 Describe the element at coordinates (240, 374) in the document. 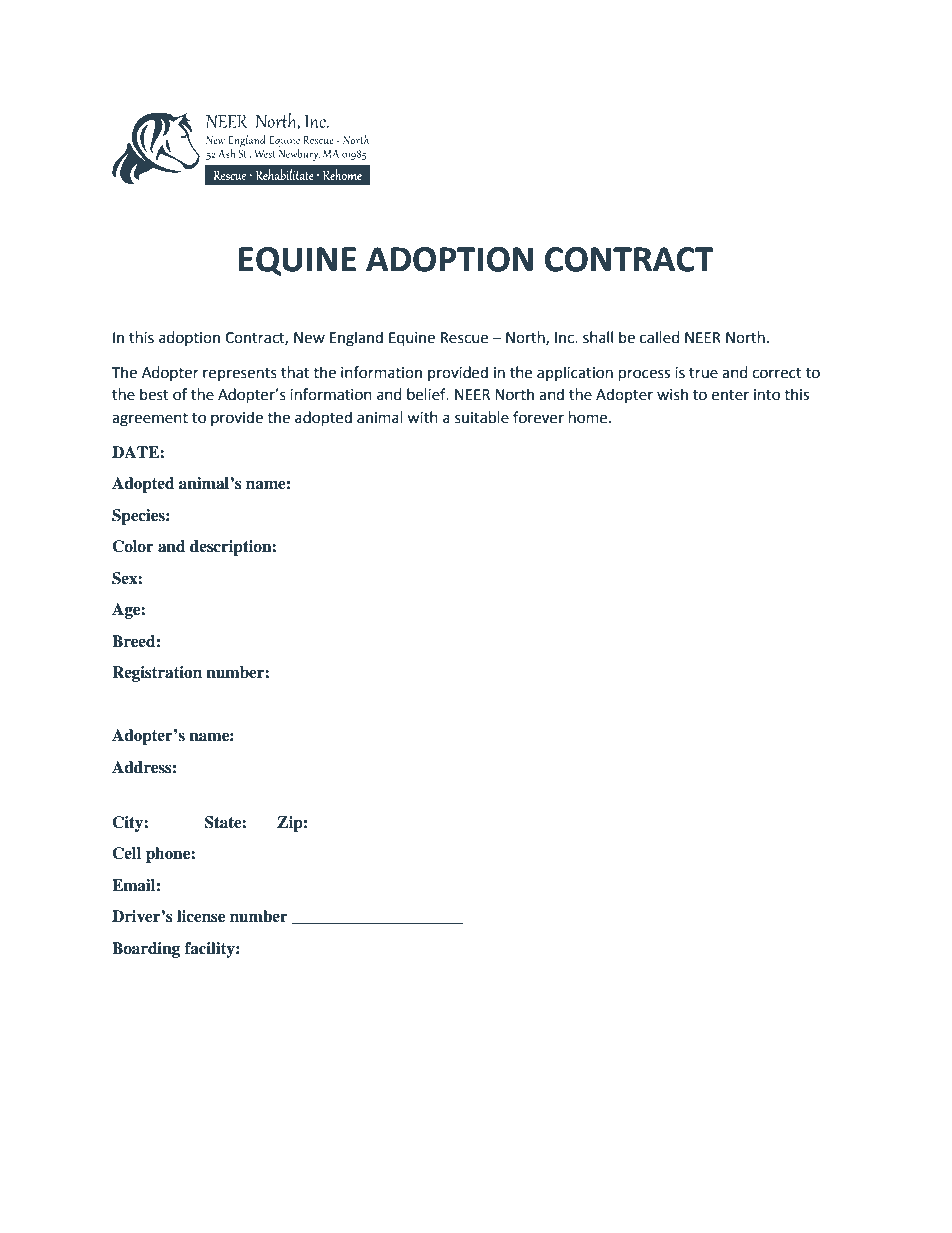

I see `represents` at that location.
